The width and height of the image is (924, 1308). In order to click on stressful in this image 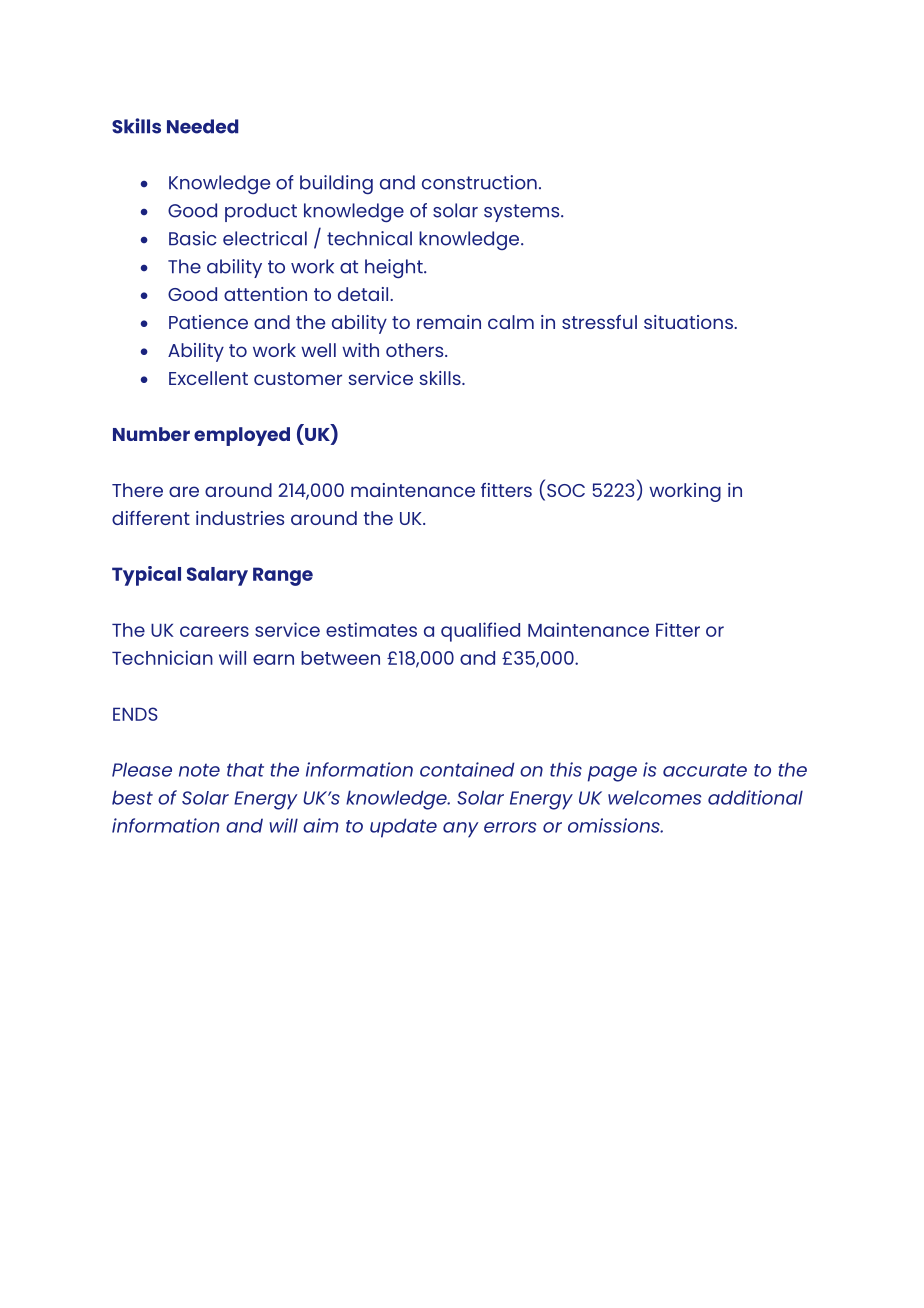, I will do `click(599, 322)`.
